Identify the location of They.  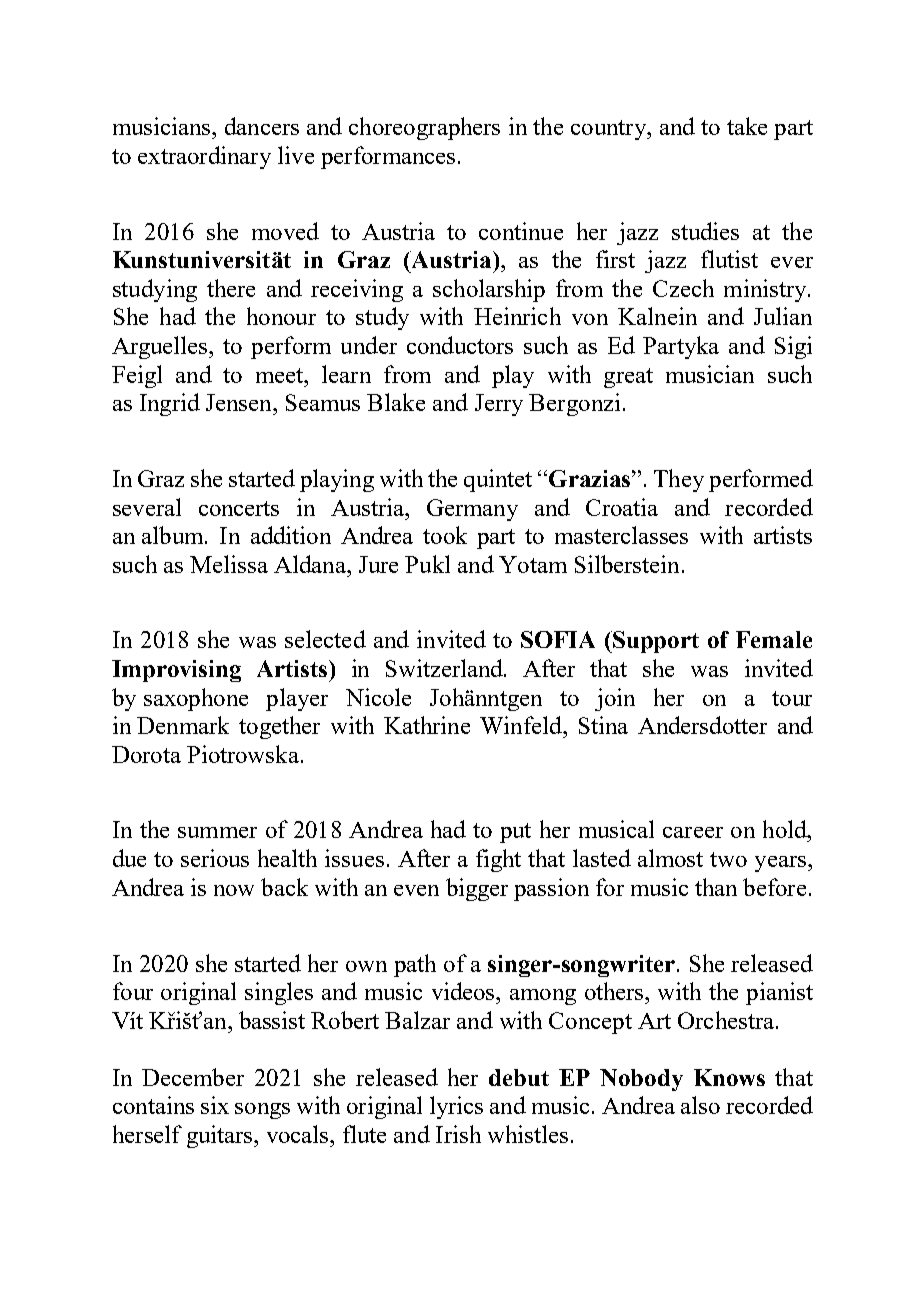
(679, 480).
